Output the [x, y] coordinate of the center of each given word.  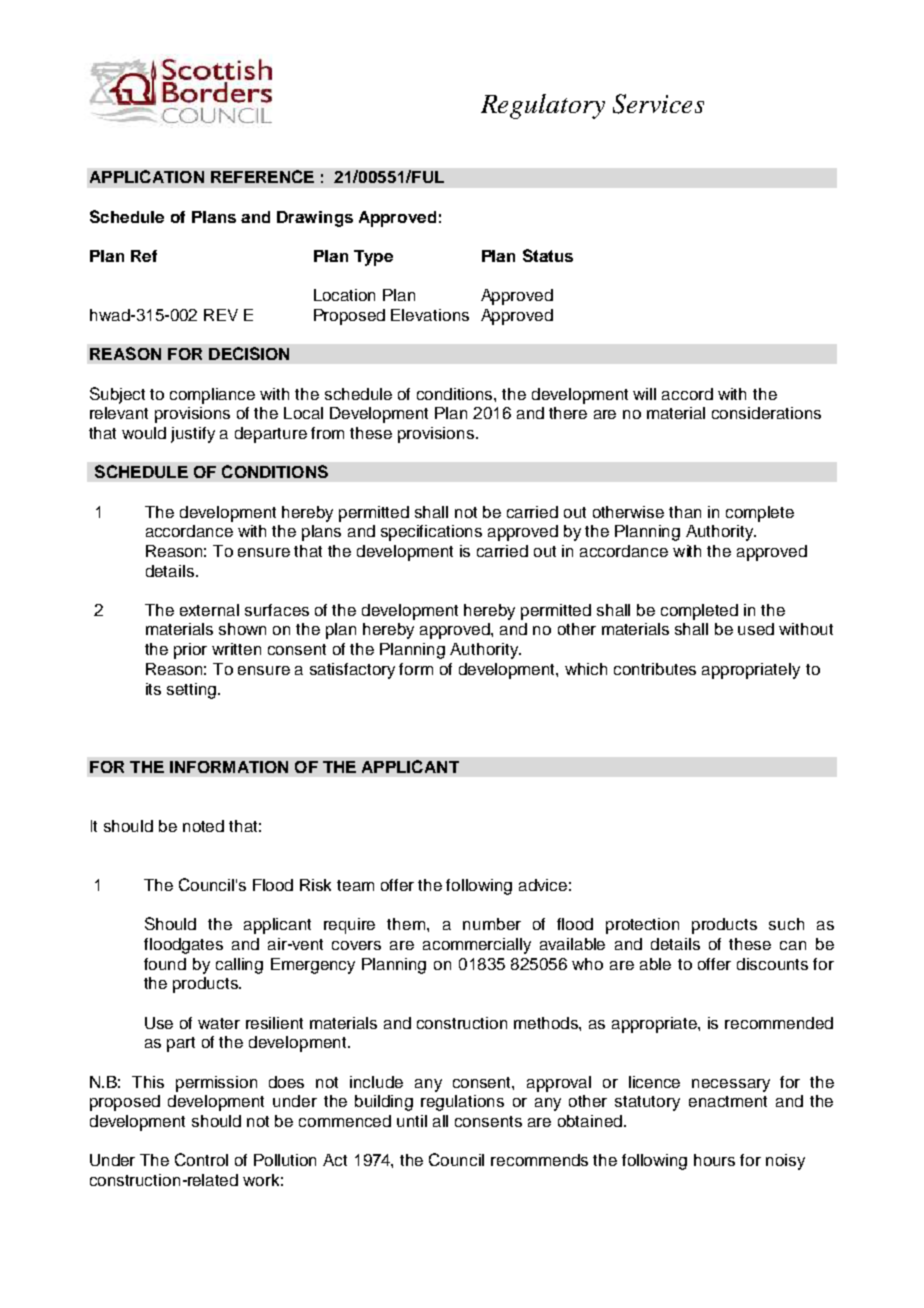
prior [190, 651]
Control [201, 1159]
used [756, 629]
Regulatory [543, 106]
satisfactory [352, 671]
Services [658, 104]
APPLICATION [147, 176]
